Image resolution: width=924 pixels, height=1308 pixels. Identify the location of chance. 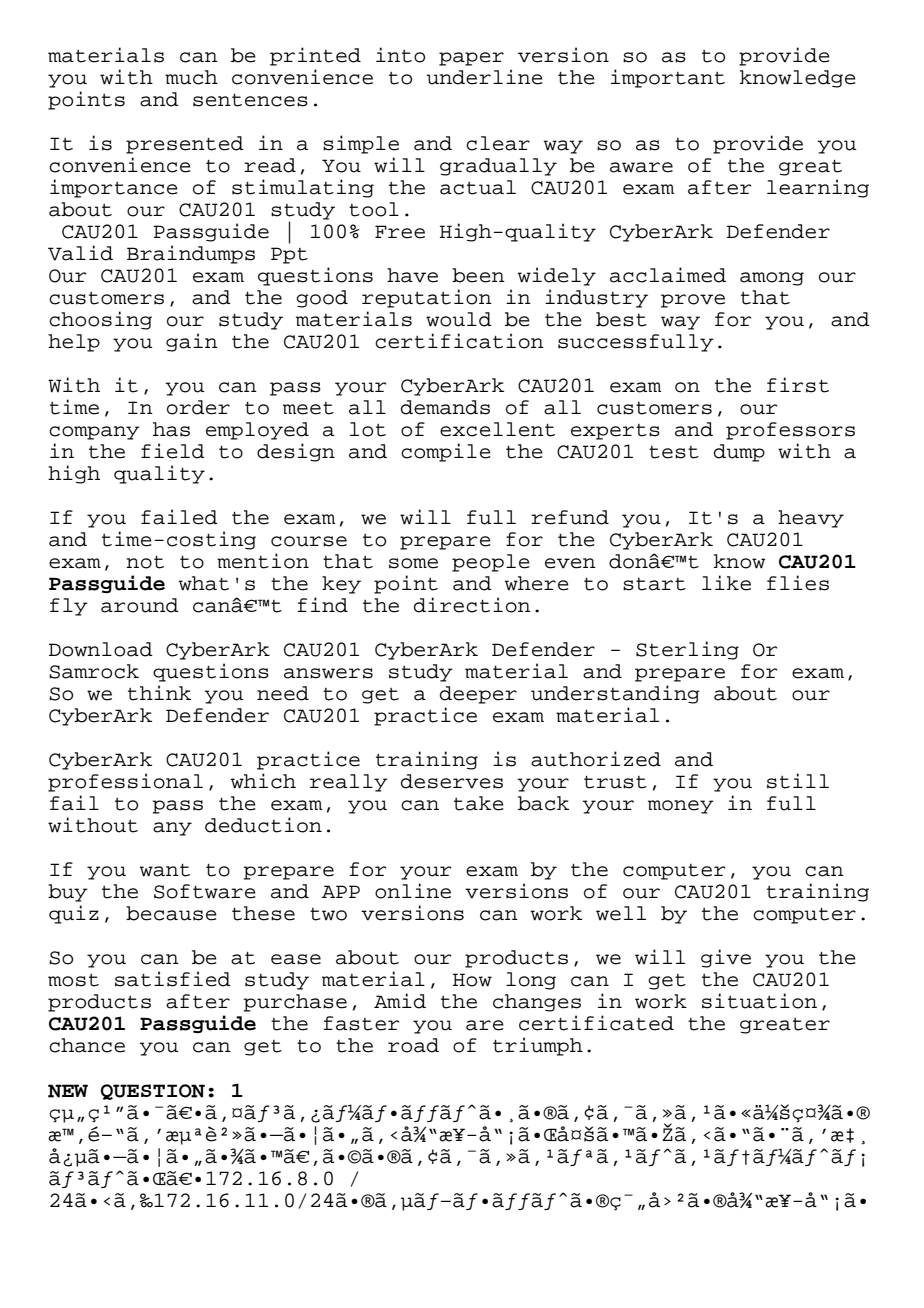
(87, 1045).
